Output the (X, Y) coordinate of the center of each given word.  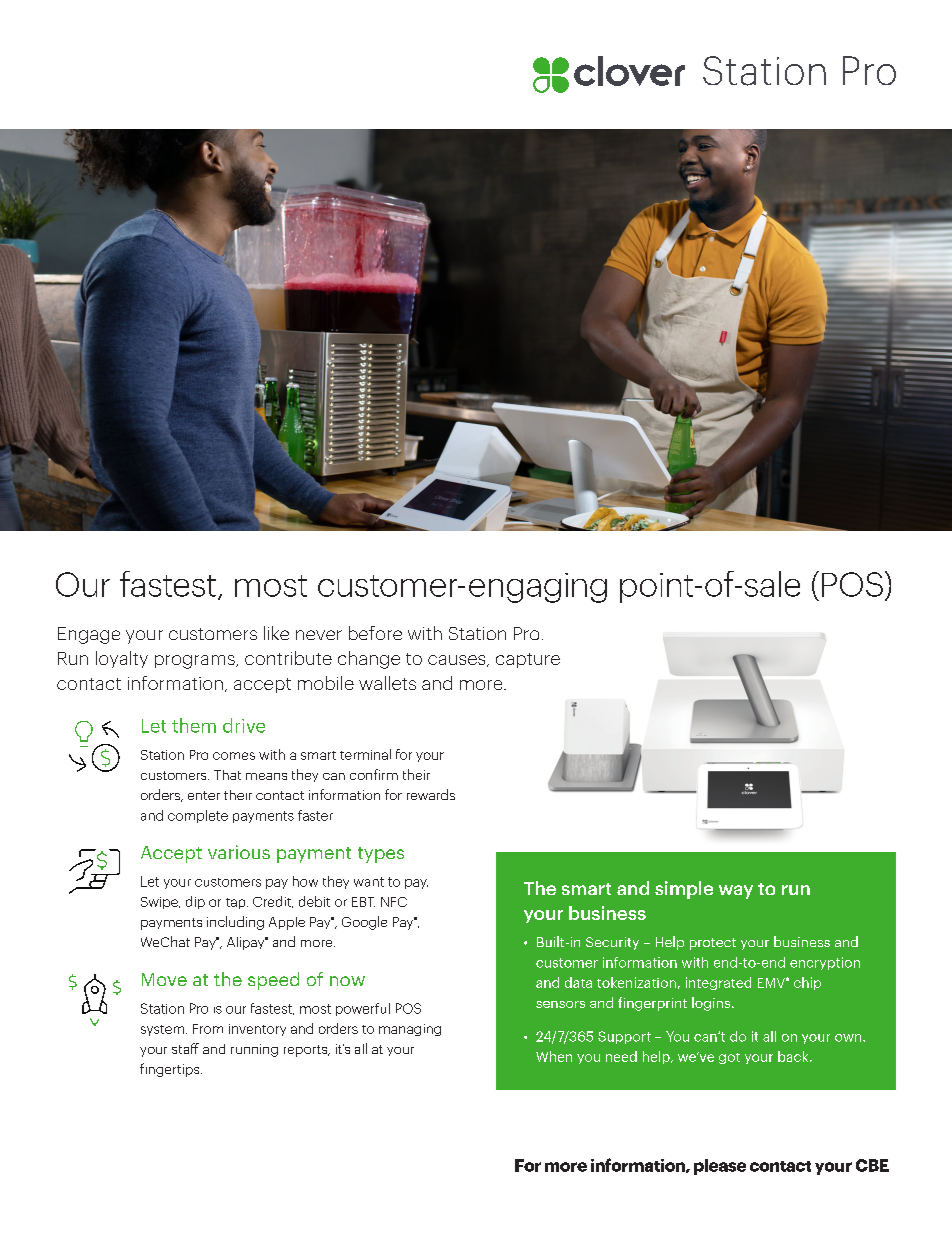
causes (458, 661)
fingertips (171, 1070)
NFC (394, 902)
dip (195, 902)
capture (528, 660)
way (736, 892)
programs (196, 662)
